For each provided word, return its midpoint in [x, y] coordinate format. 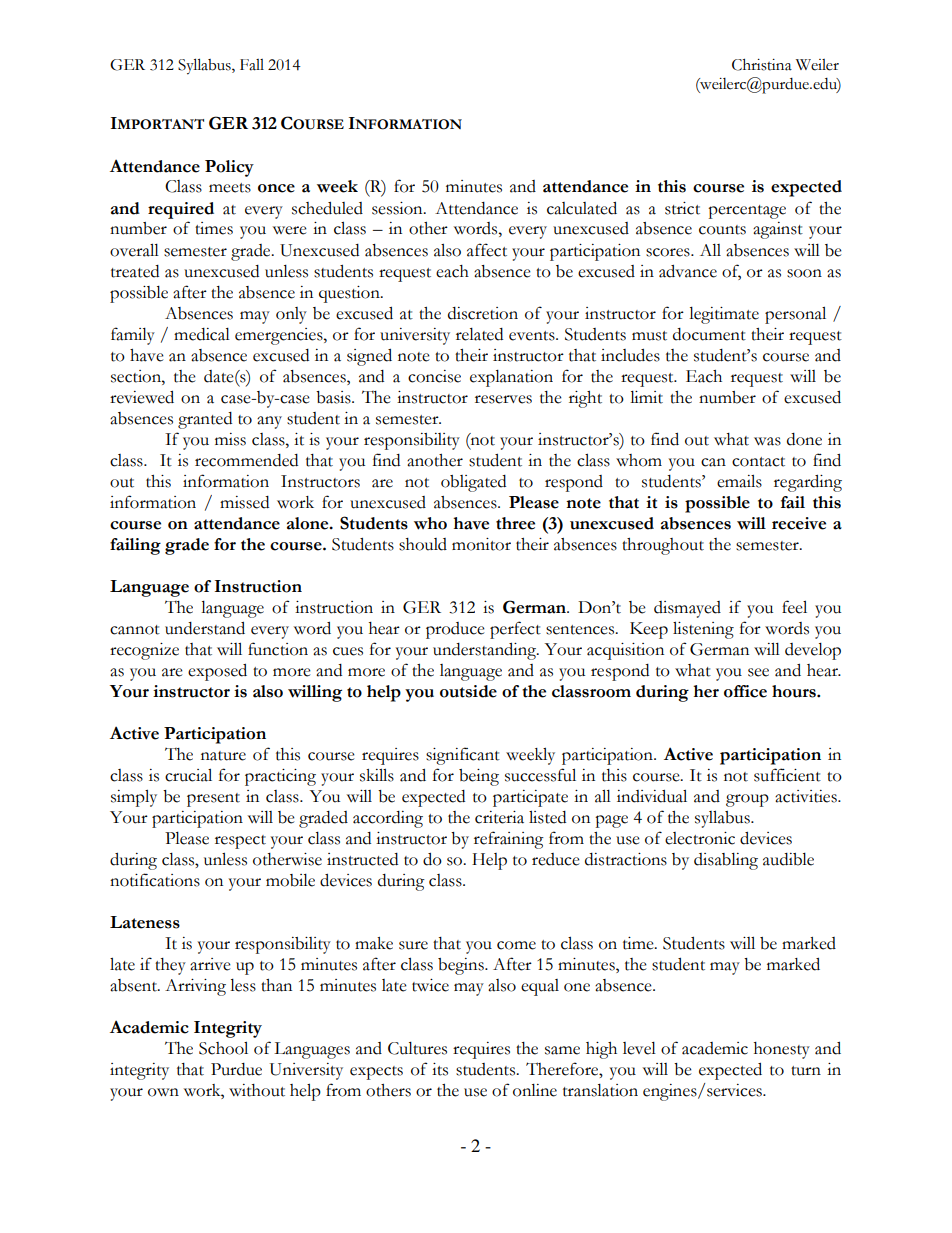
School [223, 1048]
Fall [252, 65]
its [440, 1069]
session [398, 208]
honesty [782, 1050]
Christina [762, 65]
